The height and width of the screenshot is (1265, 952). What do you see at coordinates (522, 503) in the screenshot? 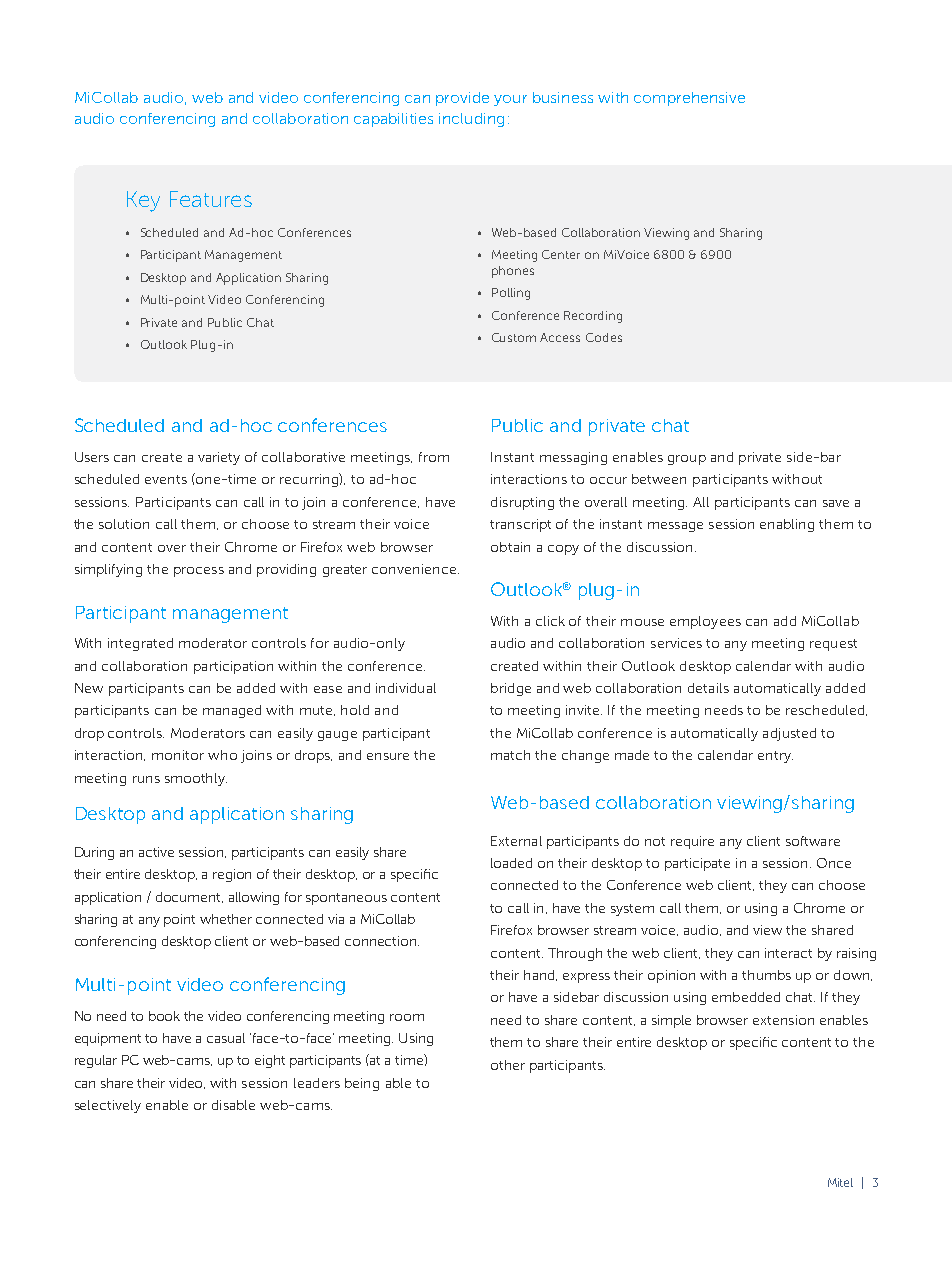
I see `disrupting` at bounding box center [522, 503].
